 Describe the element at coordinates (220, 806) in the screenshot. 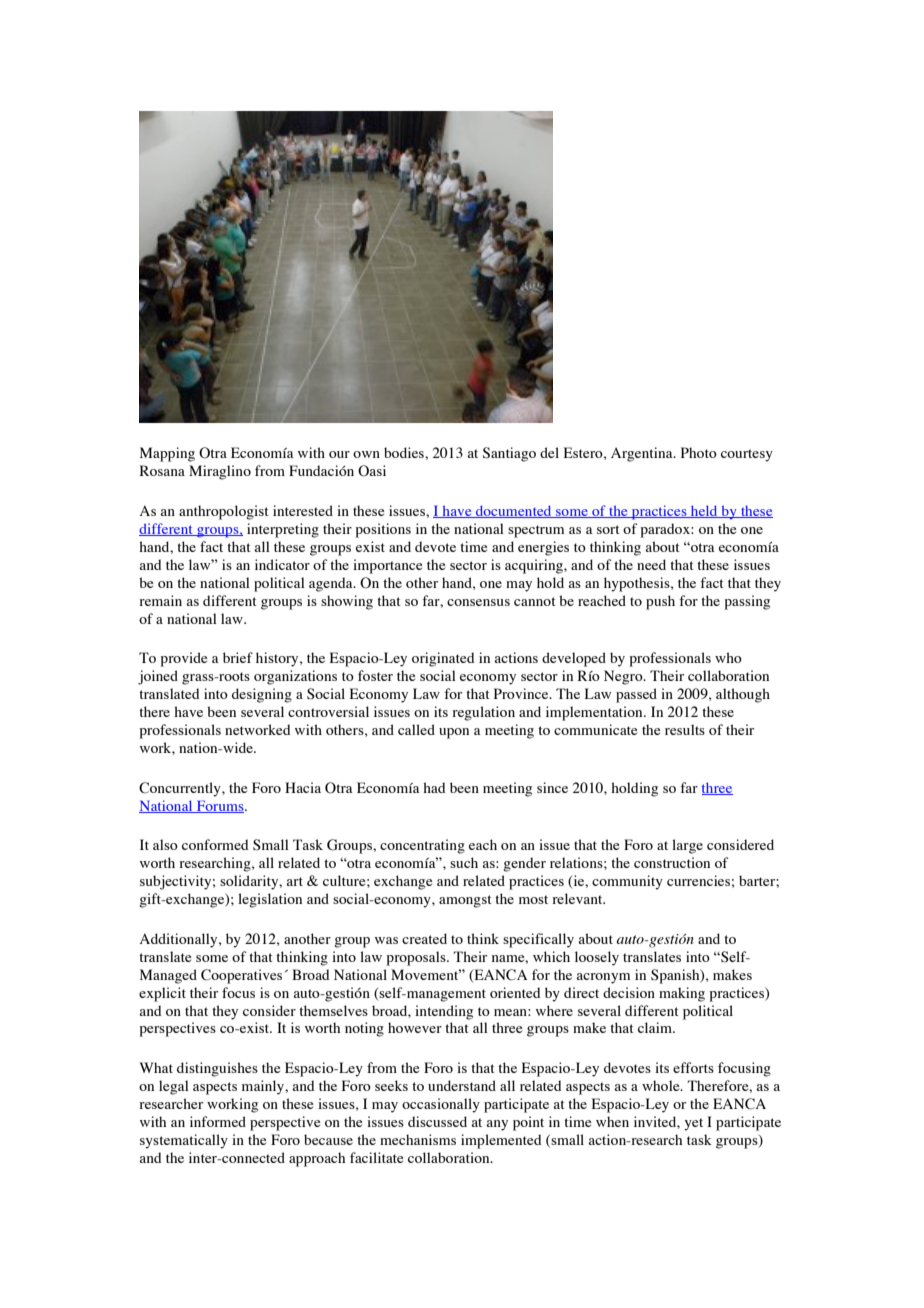

I see `Forums` at that location.
